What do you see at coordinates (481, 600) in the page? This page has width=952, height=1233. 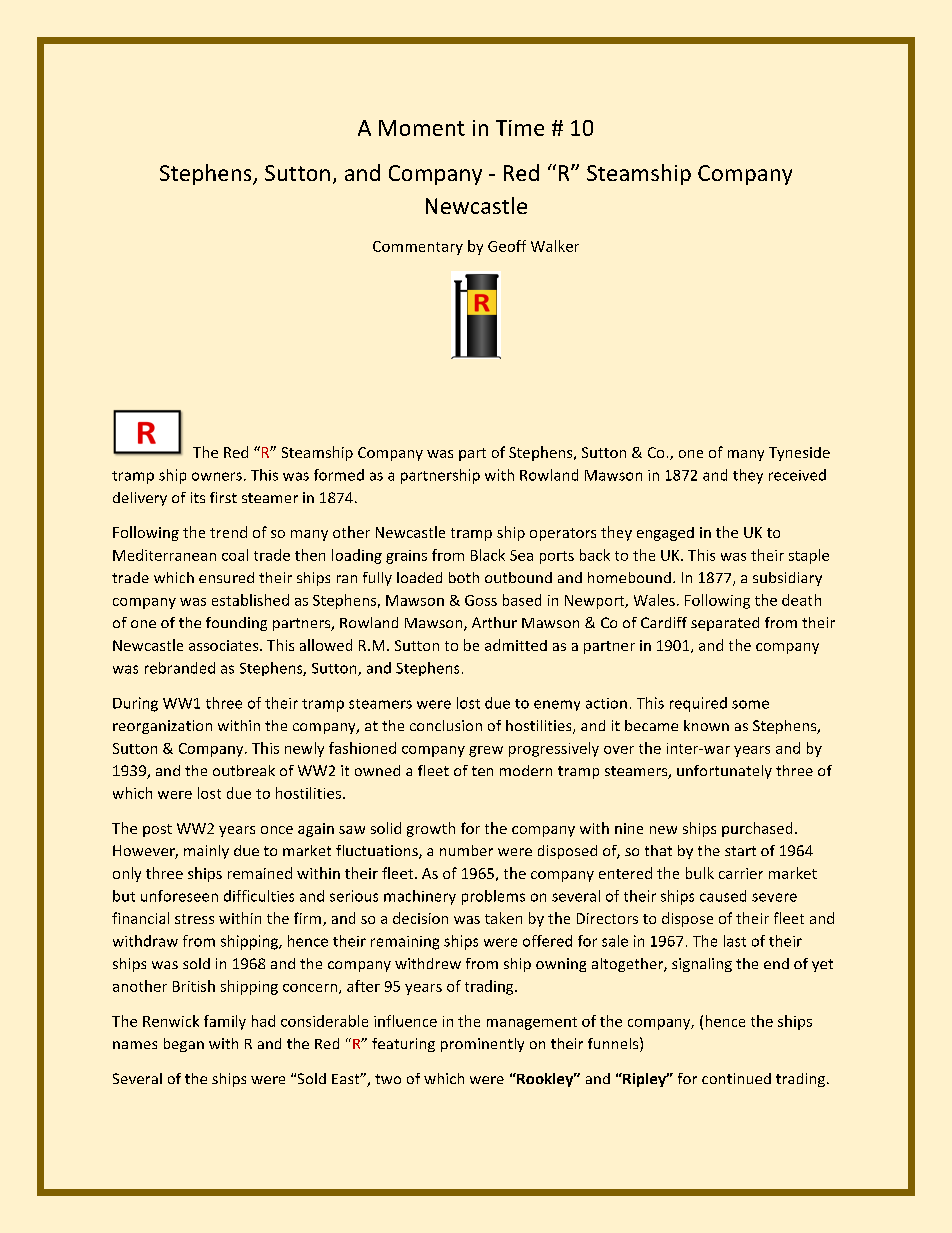 I see `Goss` at bounding box center [481, 600].
